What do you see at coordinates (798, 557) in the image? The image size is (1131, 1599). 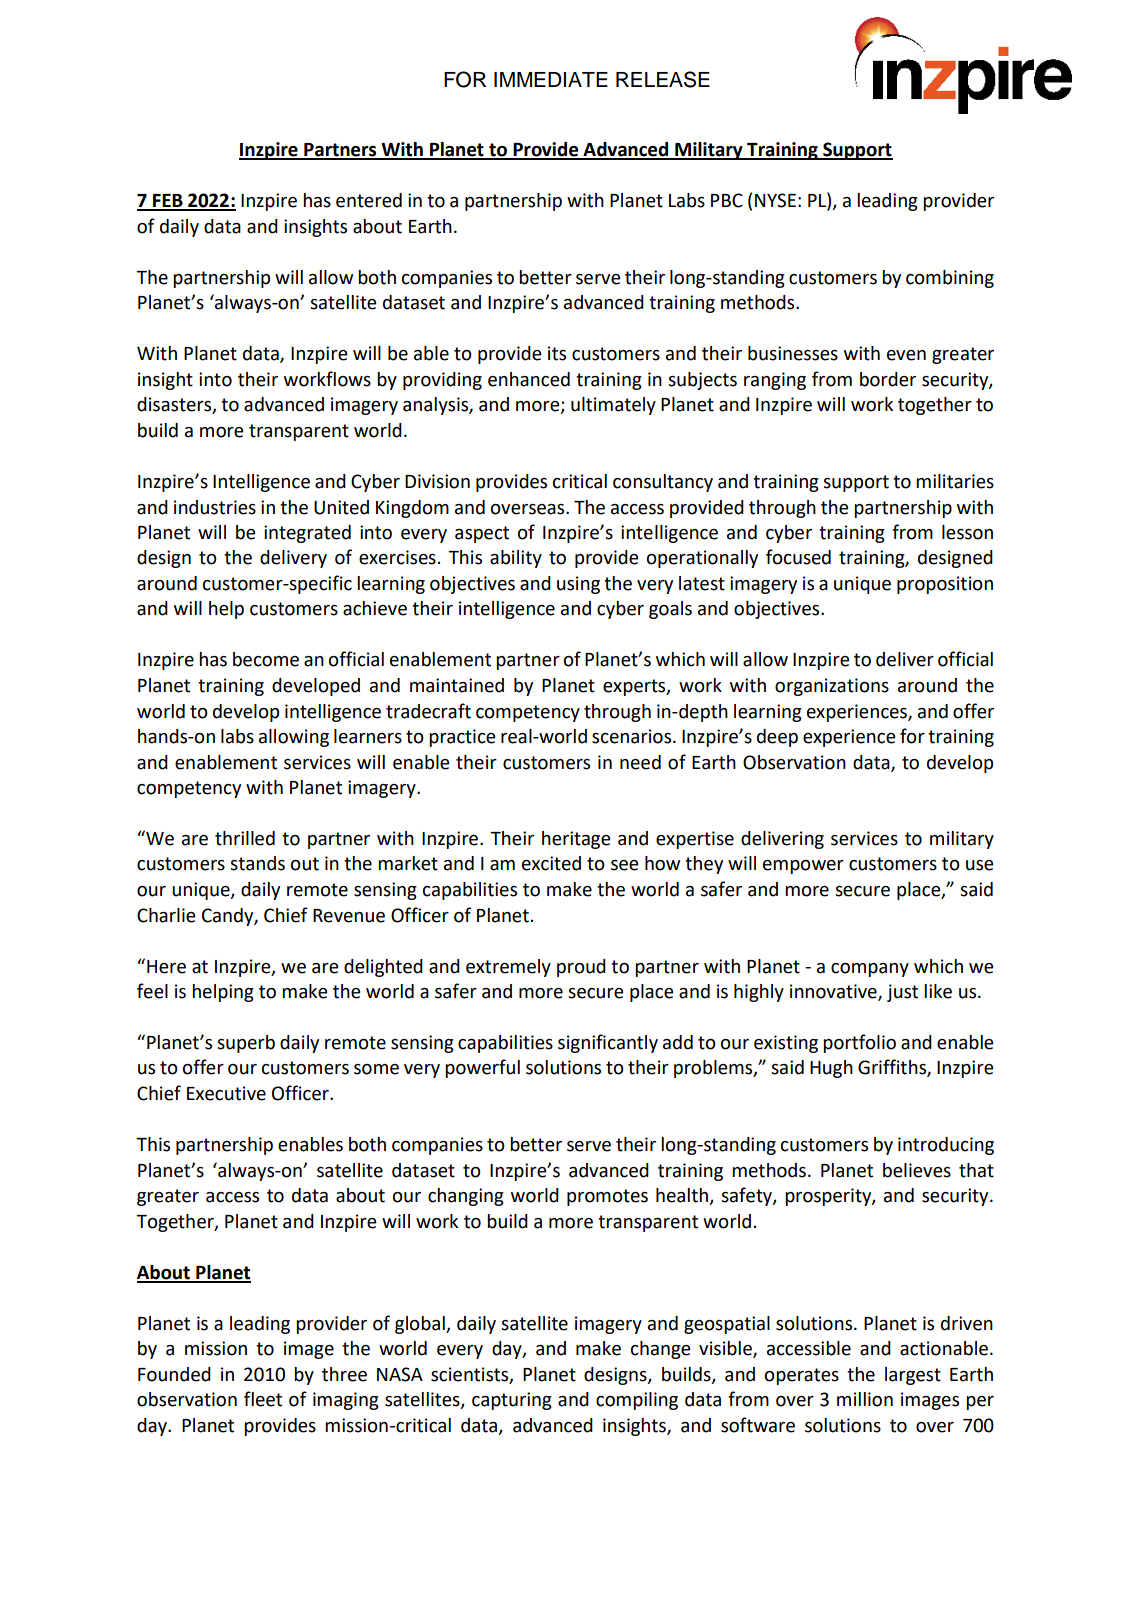 I see `focused` at bounding box center [798, 557].
